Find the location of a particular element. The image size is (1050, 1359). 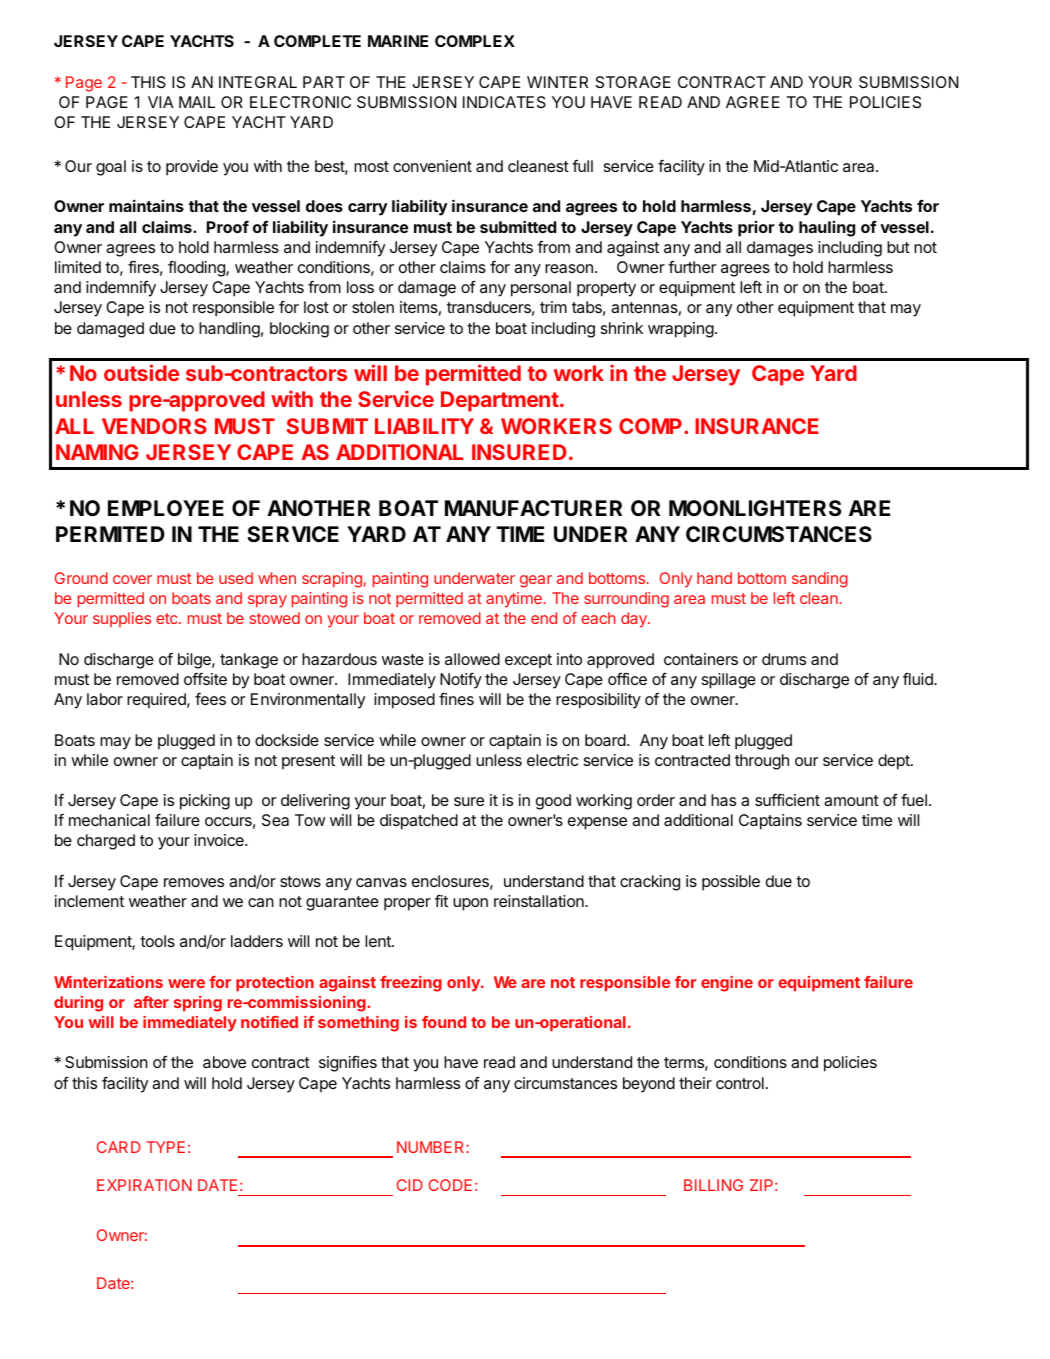

NUMBER is located at coordinates (432, 1147).
